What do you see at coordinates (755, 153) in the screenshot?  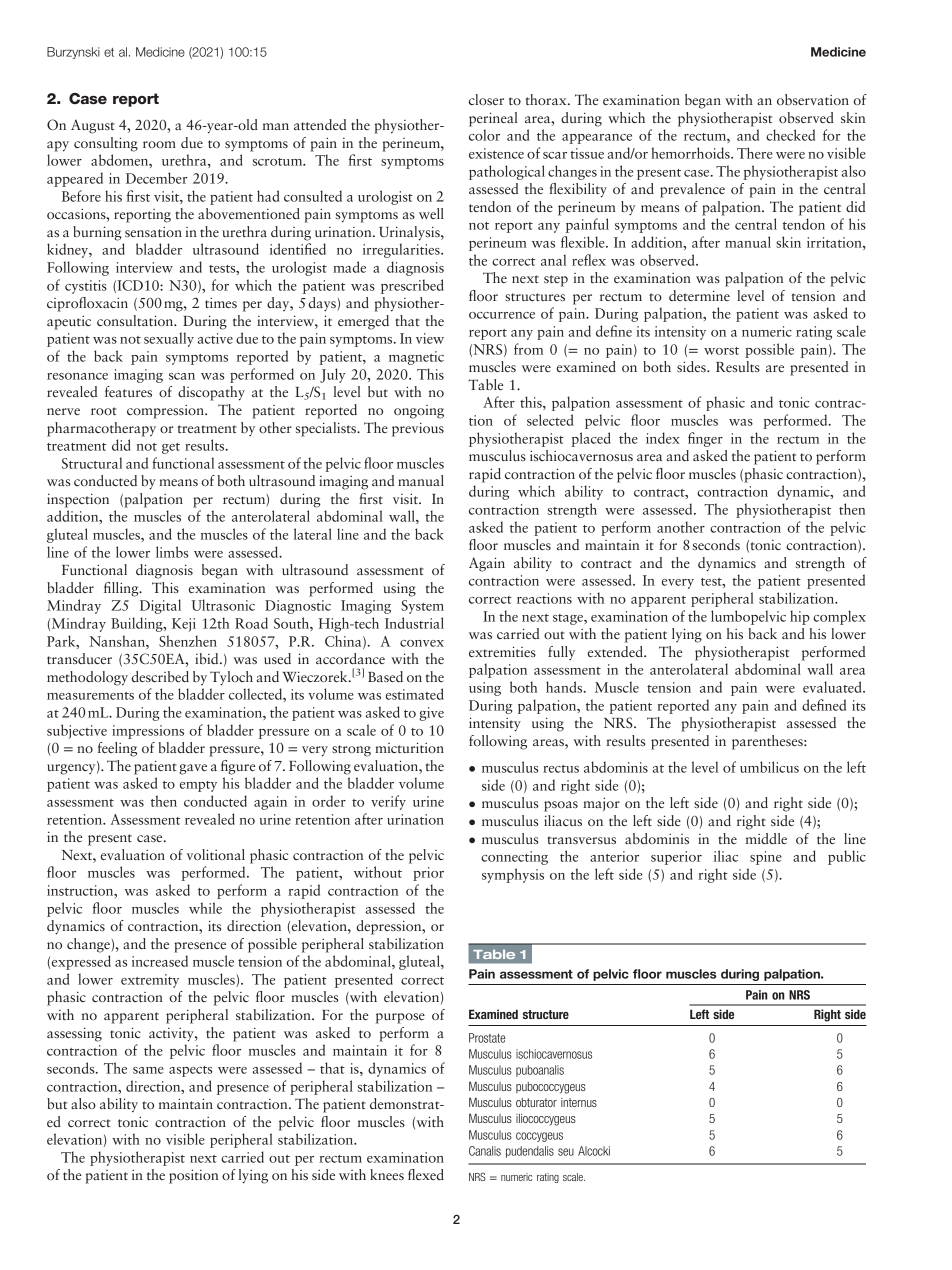 I see `There` at bounding box center [755, 153].
